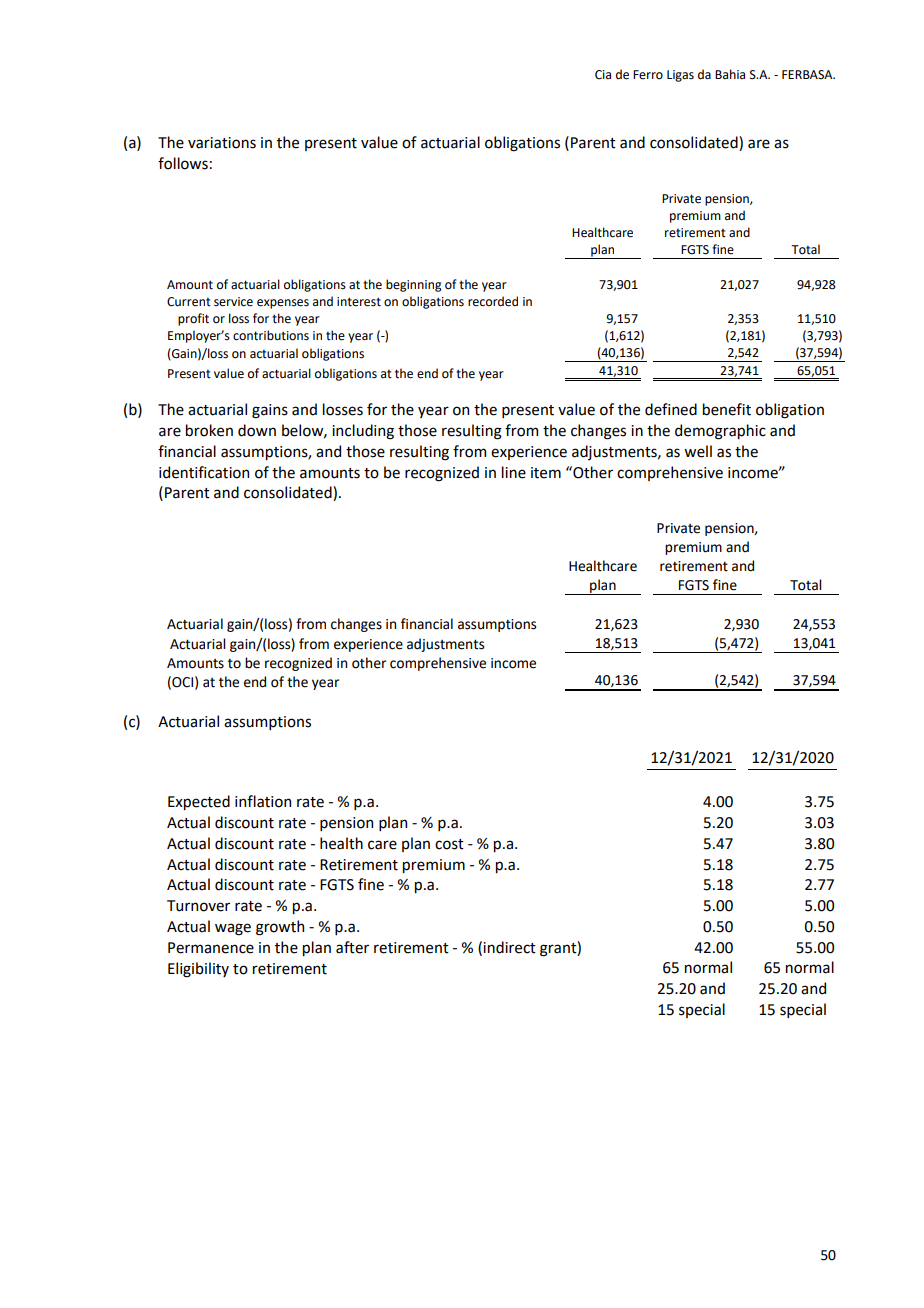 The width and height of the screenshot is (924, 1308). I want to click on recorded, so click(493, 301).
